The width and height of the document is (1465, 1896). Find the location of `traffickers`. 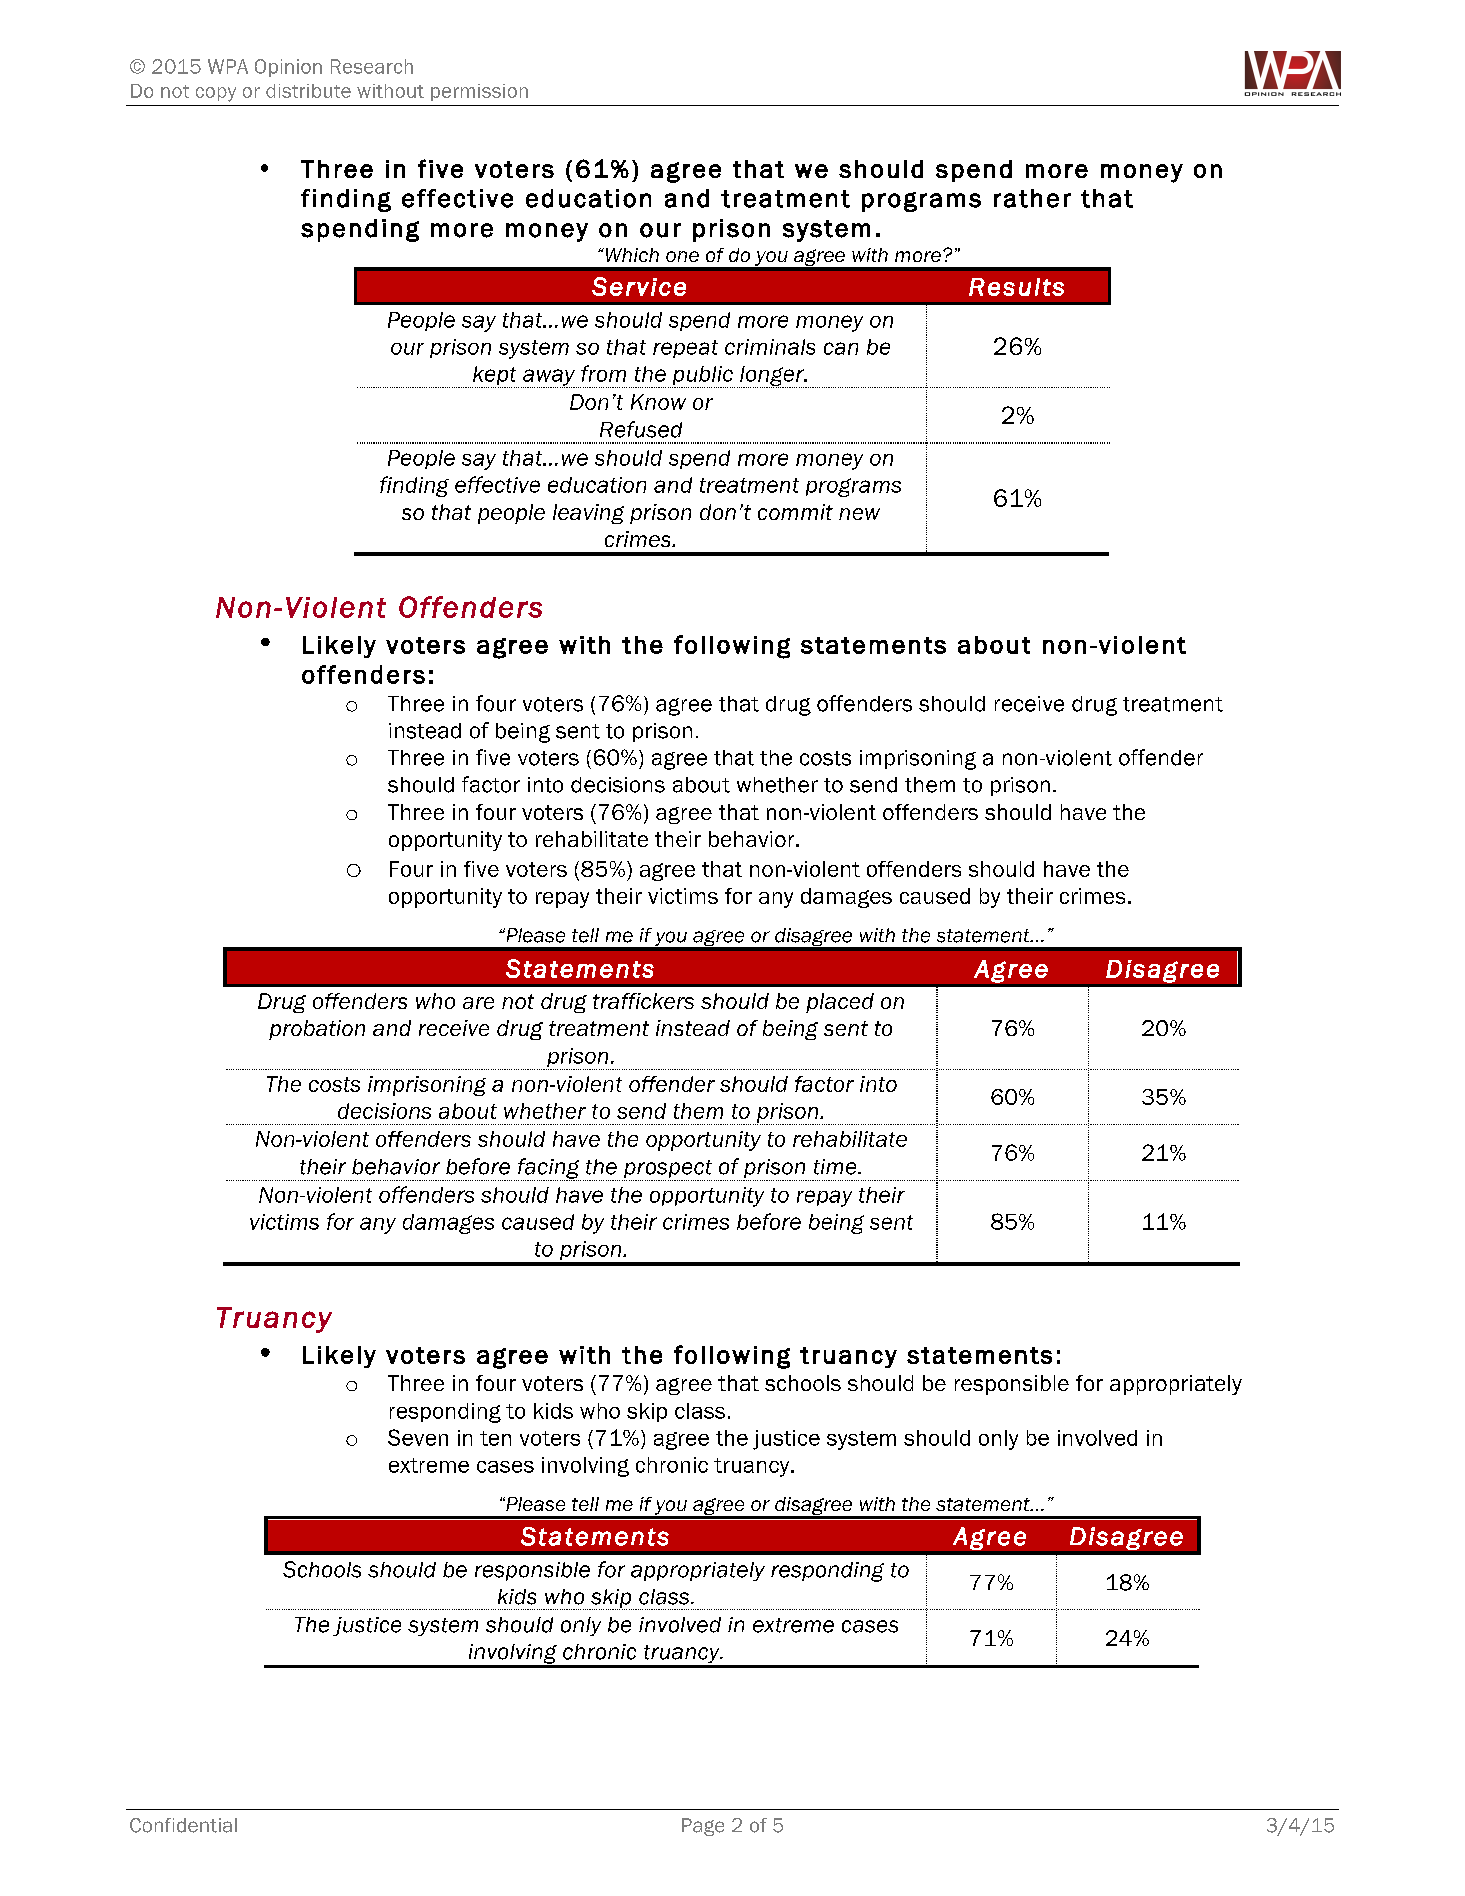

traffickers is located at coordinates (643, 1001).
